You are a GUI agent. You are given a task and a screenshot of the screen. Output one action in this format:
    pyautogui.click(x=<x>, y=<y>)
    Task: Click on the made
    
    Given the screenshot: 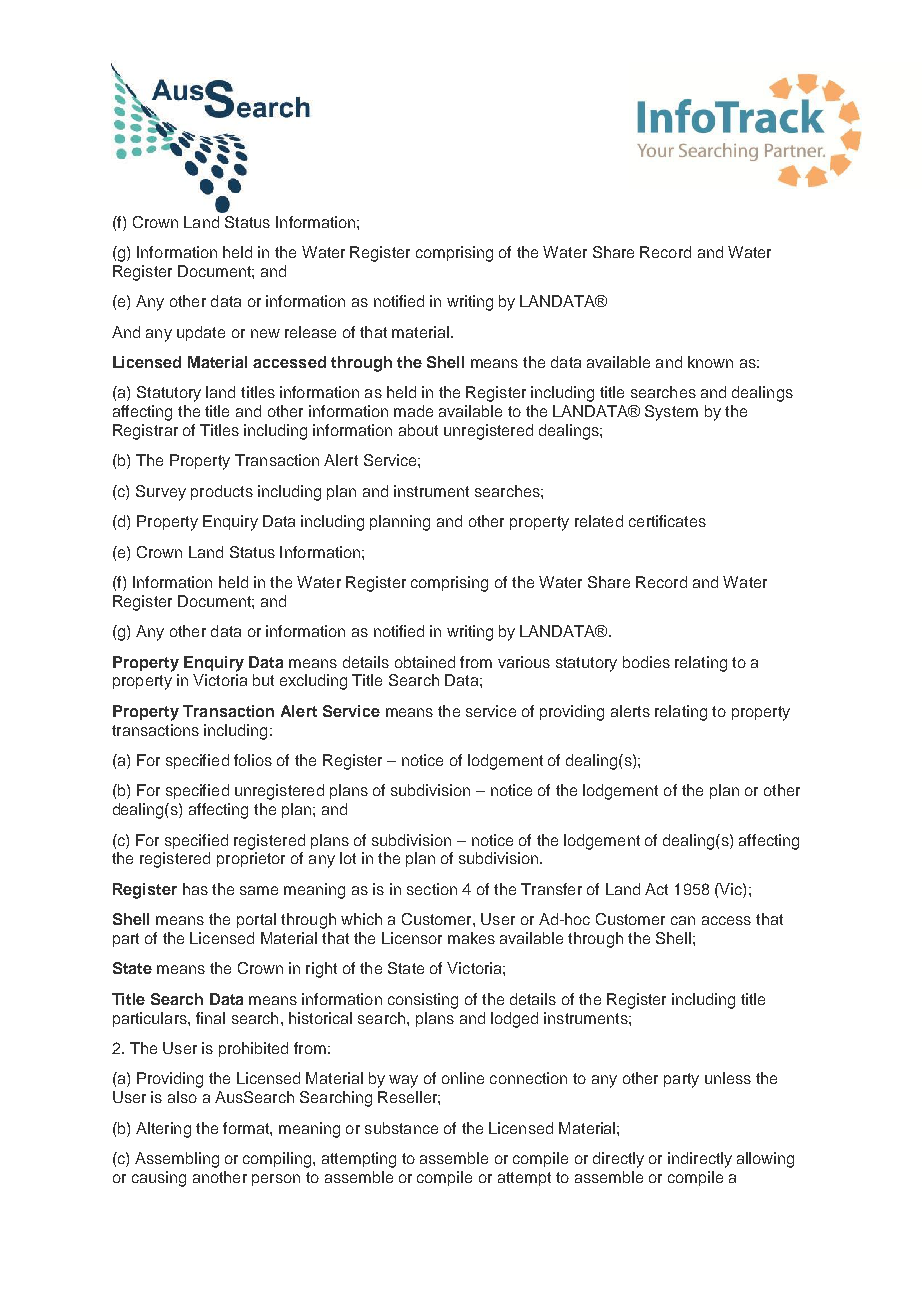 What is the action you would take?
    pyautogui.click(x=413, y=411)
